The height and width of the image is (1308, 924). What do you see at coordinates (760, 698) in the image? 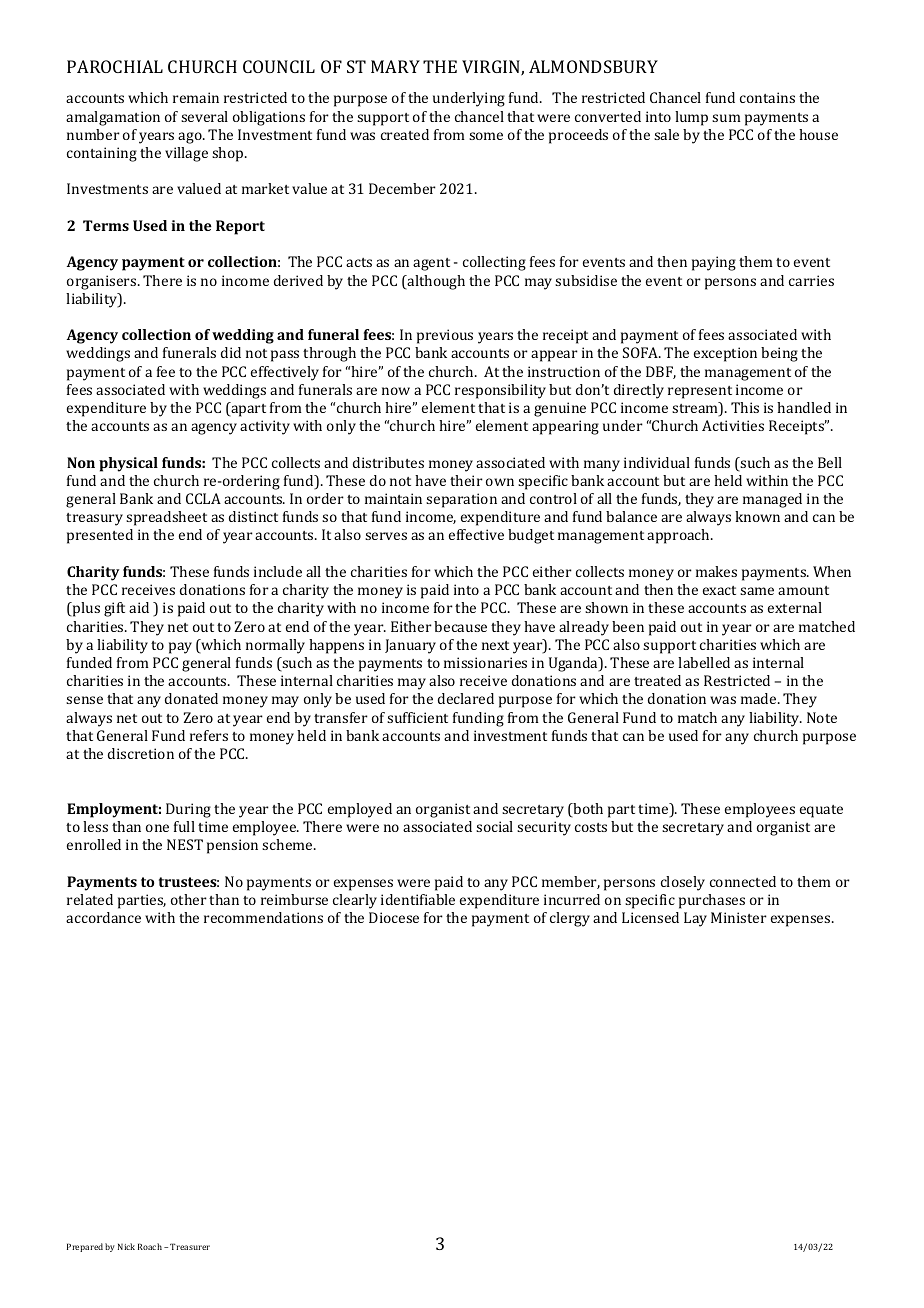
I see `made` at bounding box center [760, 698].
